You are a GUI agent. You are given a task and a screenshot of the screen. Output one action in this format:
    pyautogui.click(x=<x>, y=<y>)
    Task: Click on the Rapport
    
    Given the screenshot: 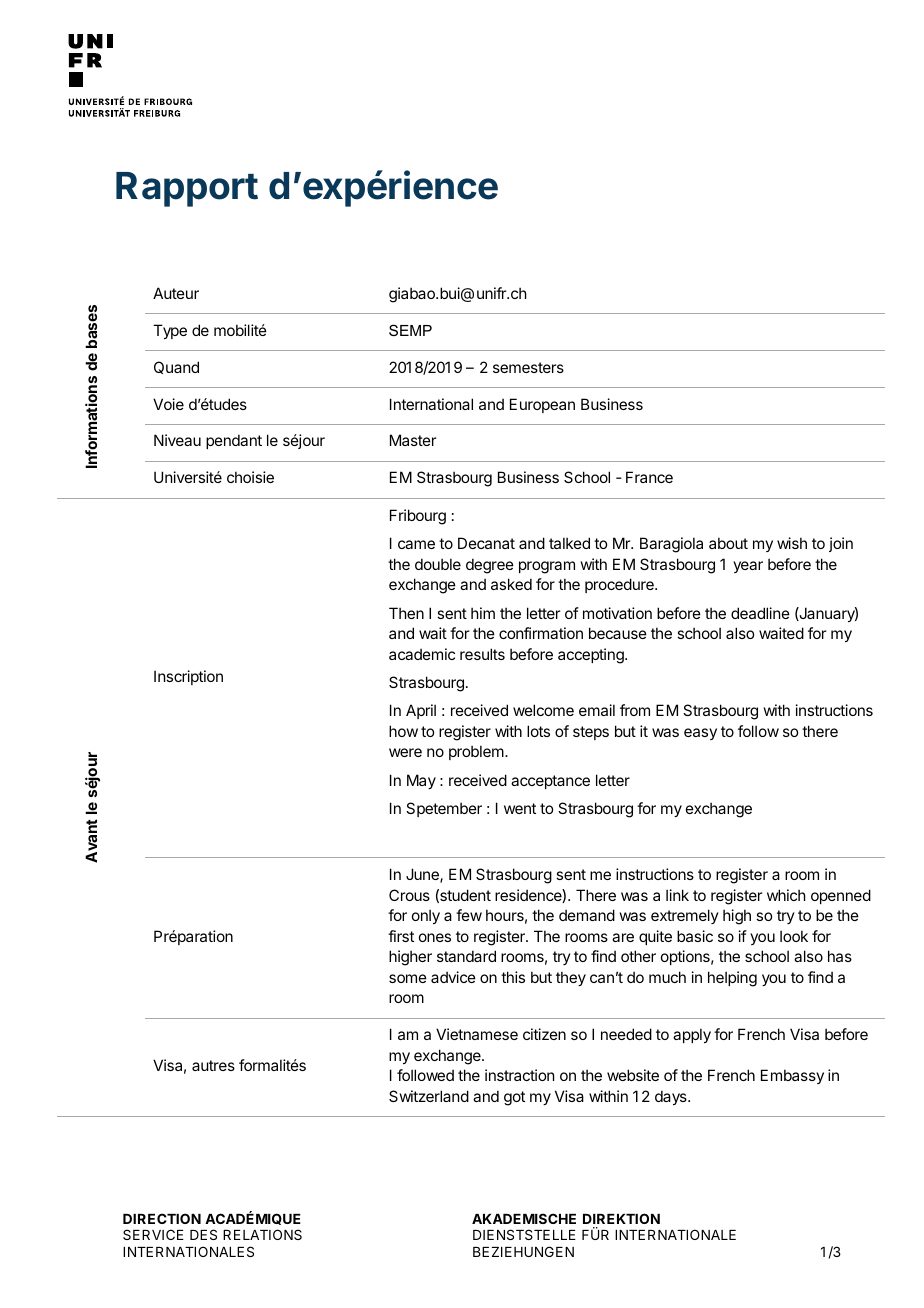 What is the action you would take?
    pyautogui.click(x=187, y=189)
